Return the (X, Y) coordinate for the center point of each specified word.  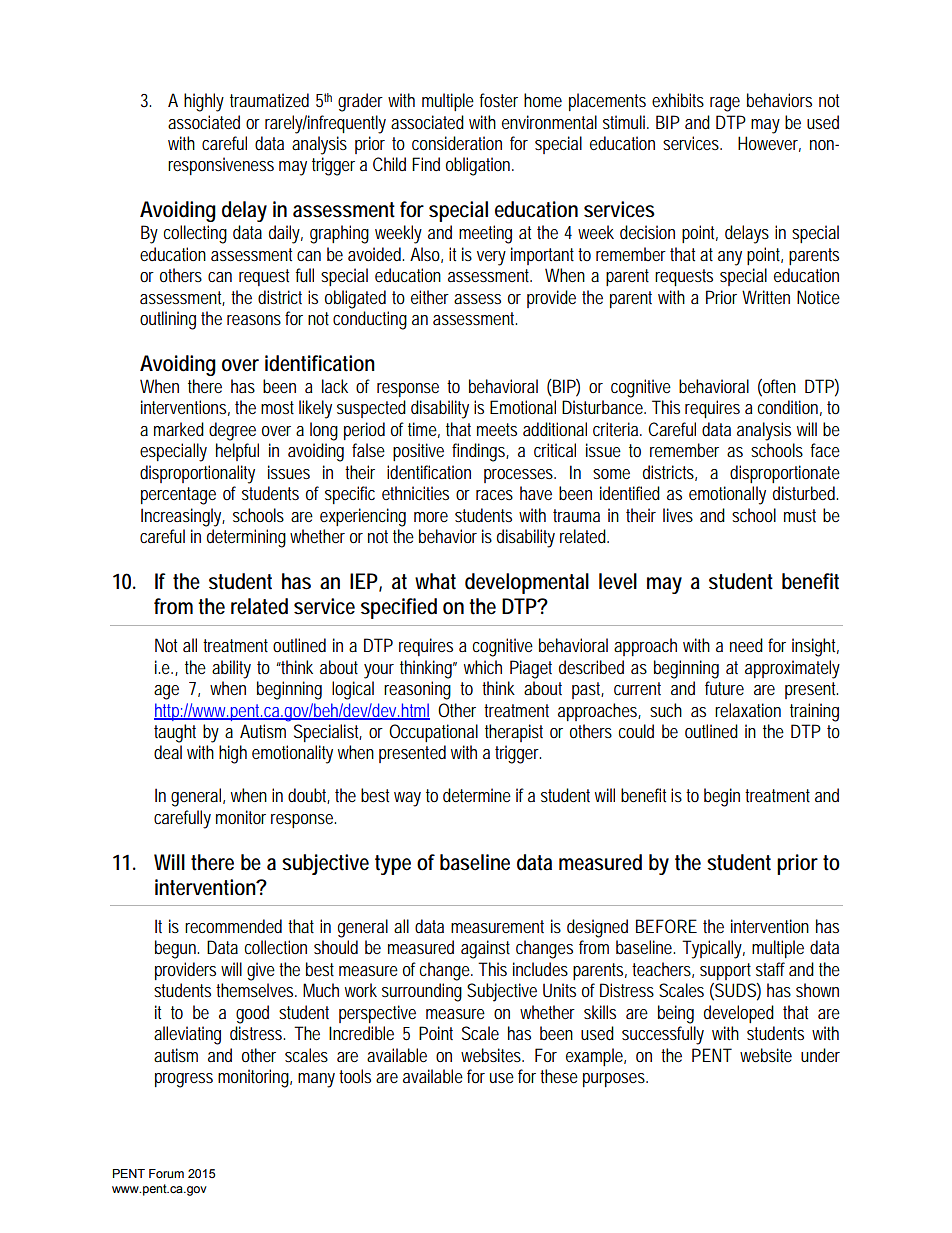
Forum (166, 1173)
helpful (237, 452)
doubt (309, 796)
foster (499, 100)
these (559, 1076)
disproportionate (785, 474)
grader (360, 102)
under (820, 1055)
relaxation (748, 710)
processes (519, 476)
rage (725, 104)
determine (477, 795)
